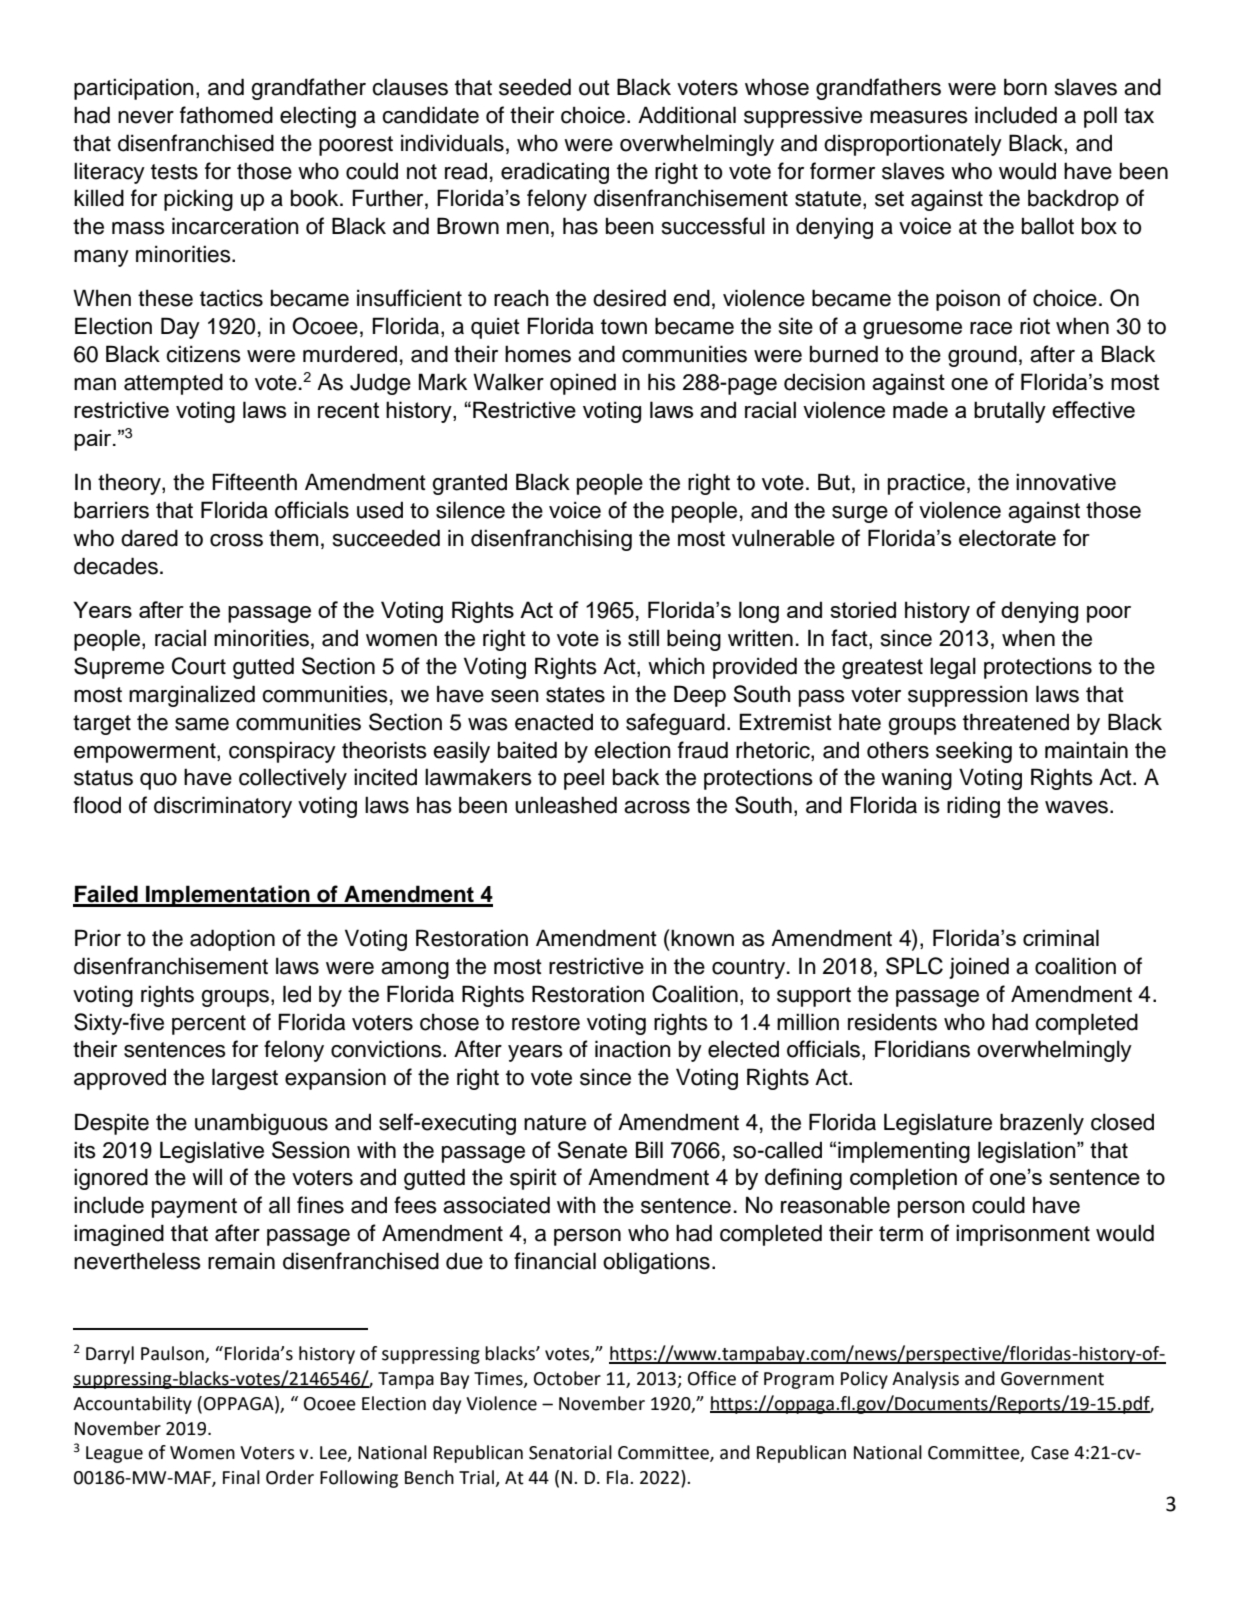  What do you see at coordinates (584, 779) in the screenshot?
I see `peel` at bounding box center [584, 779].
